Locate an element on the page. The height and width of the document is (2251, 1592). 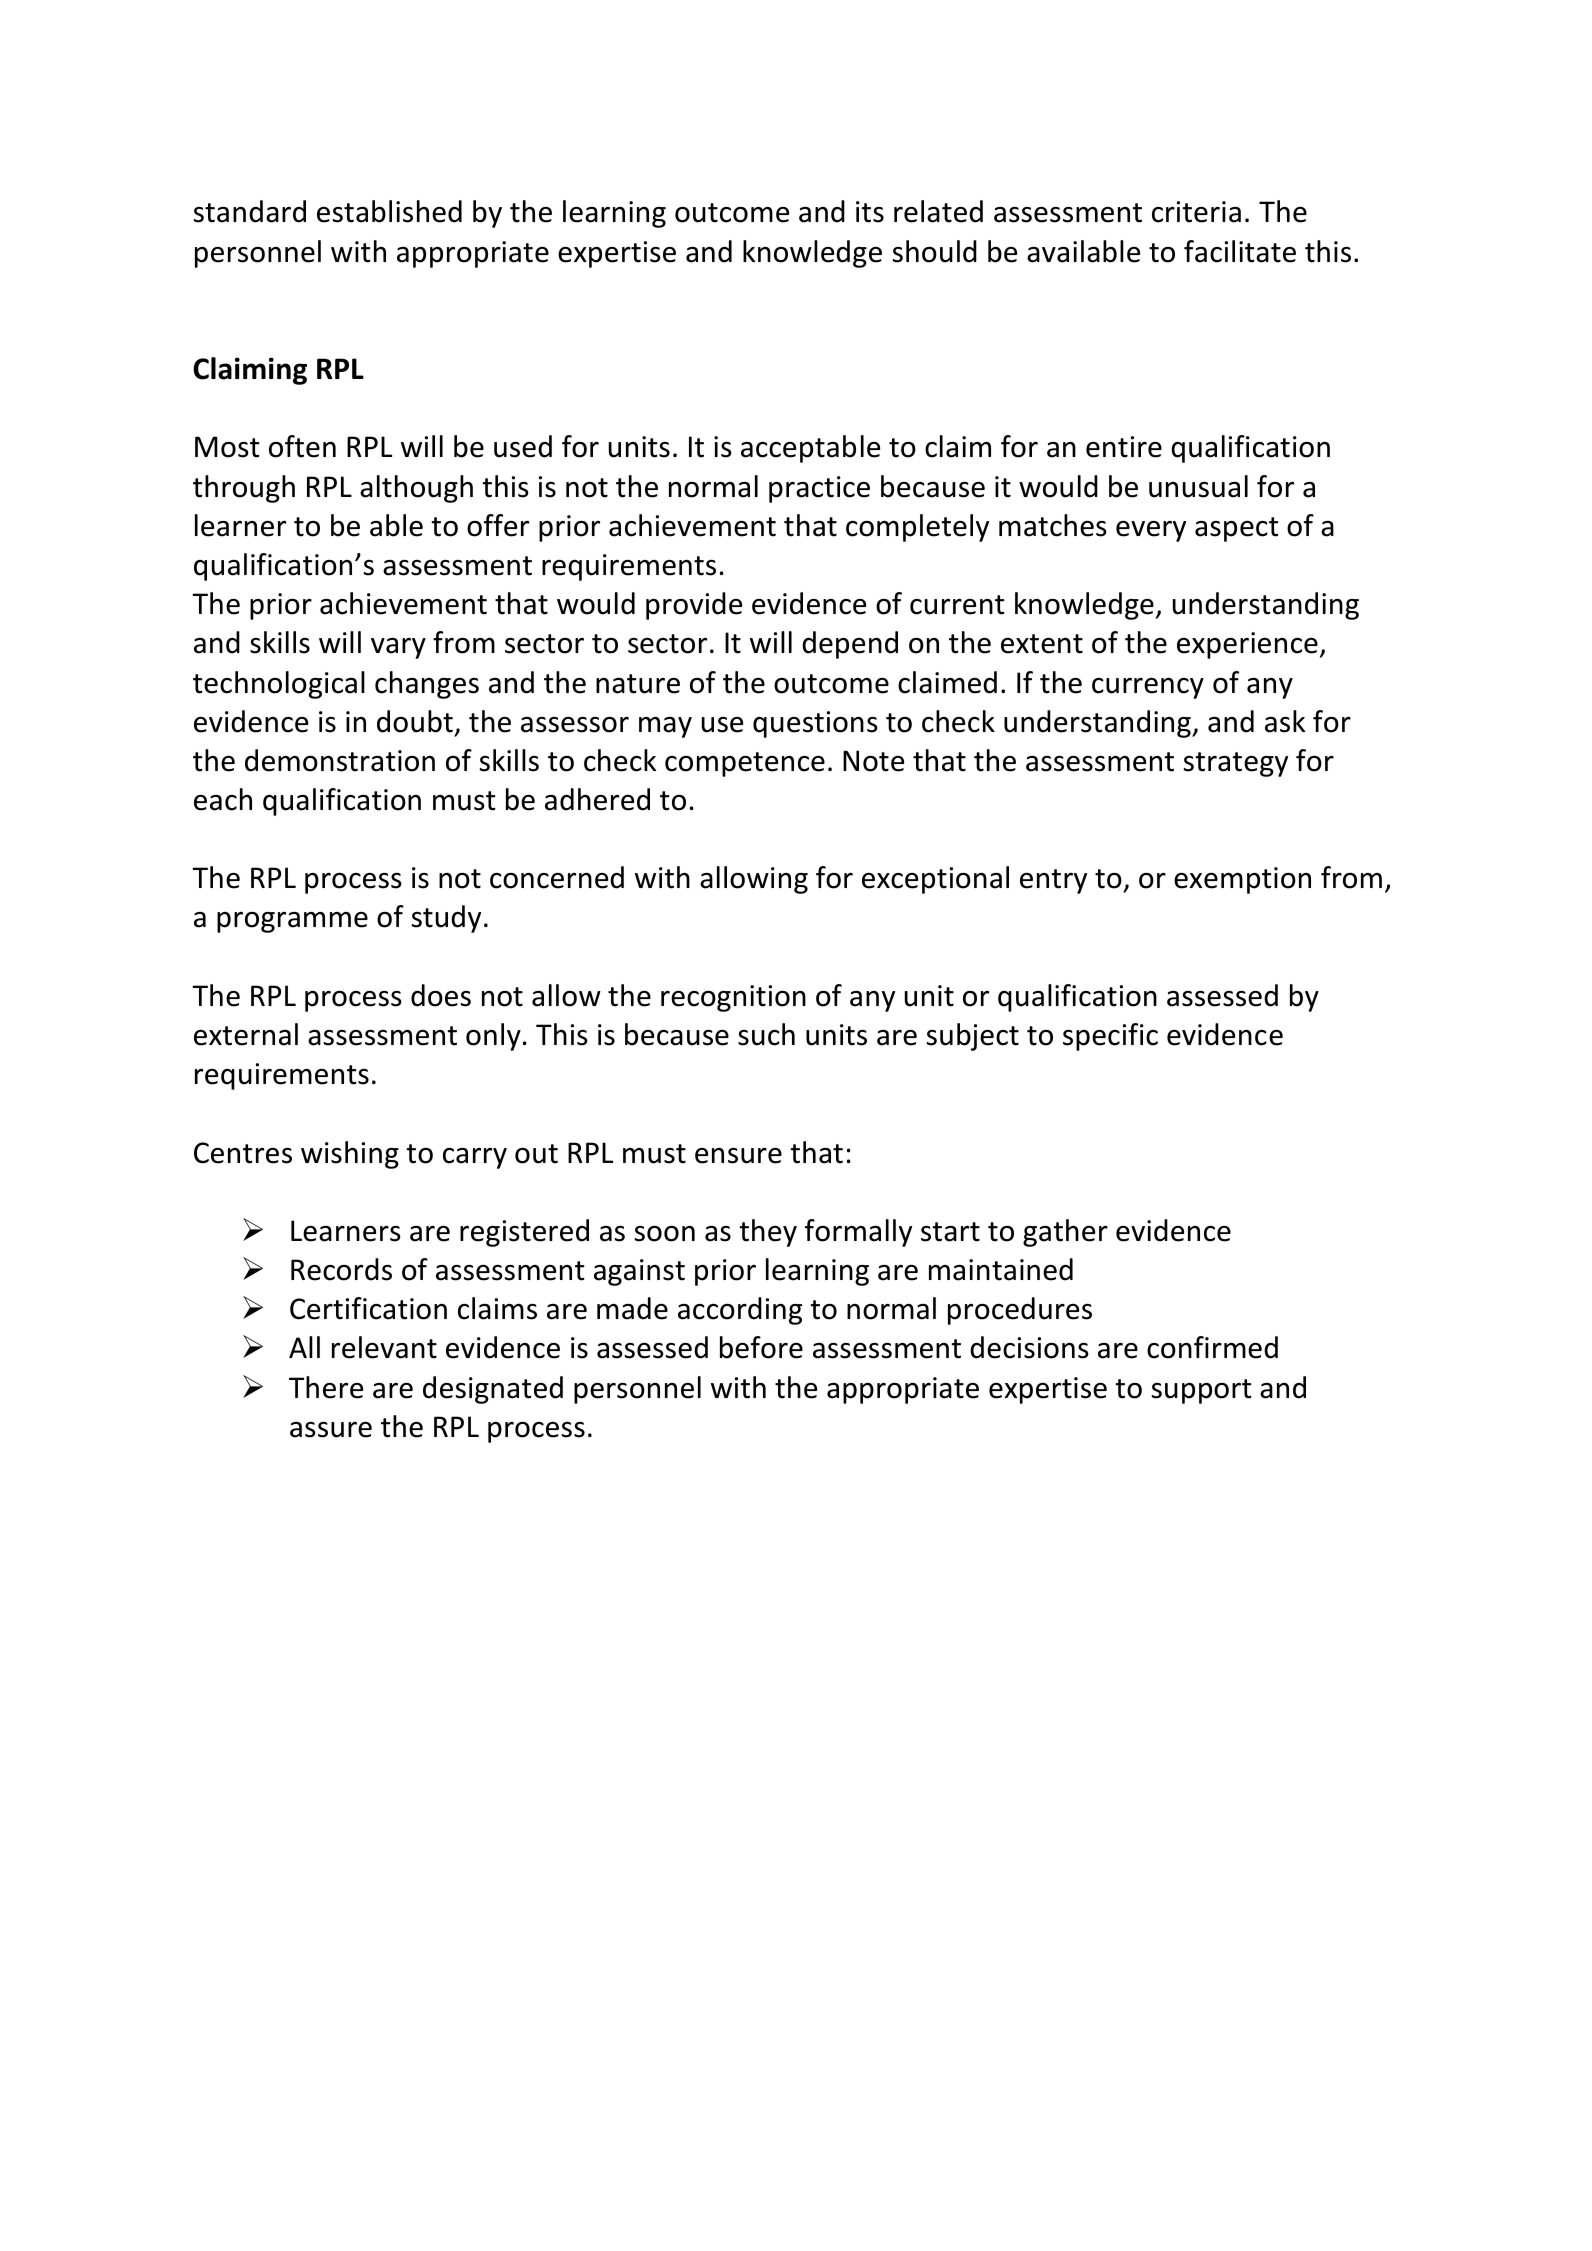
There is located at coordinates (326, 1387).
